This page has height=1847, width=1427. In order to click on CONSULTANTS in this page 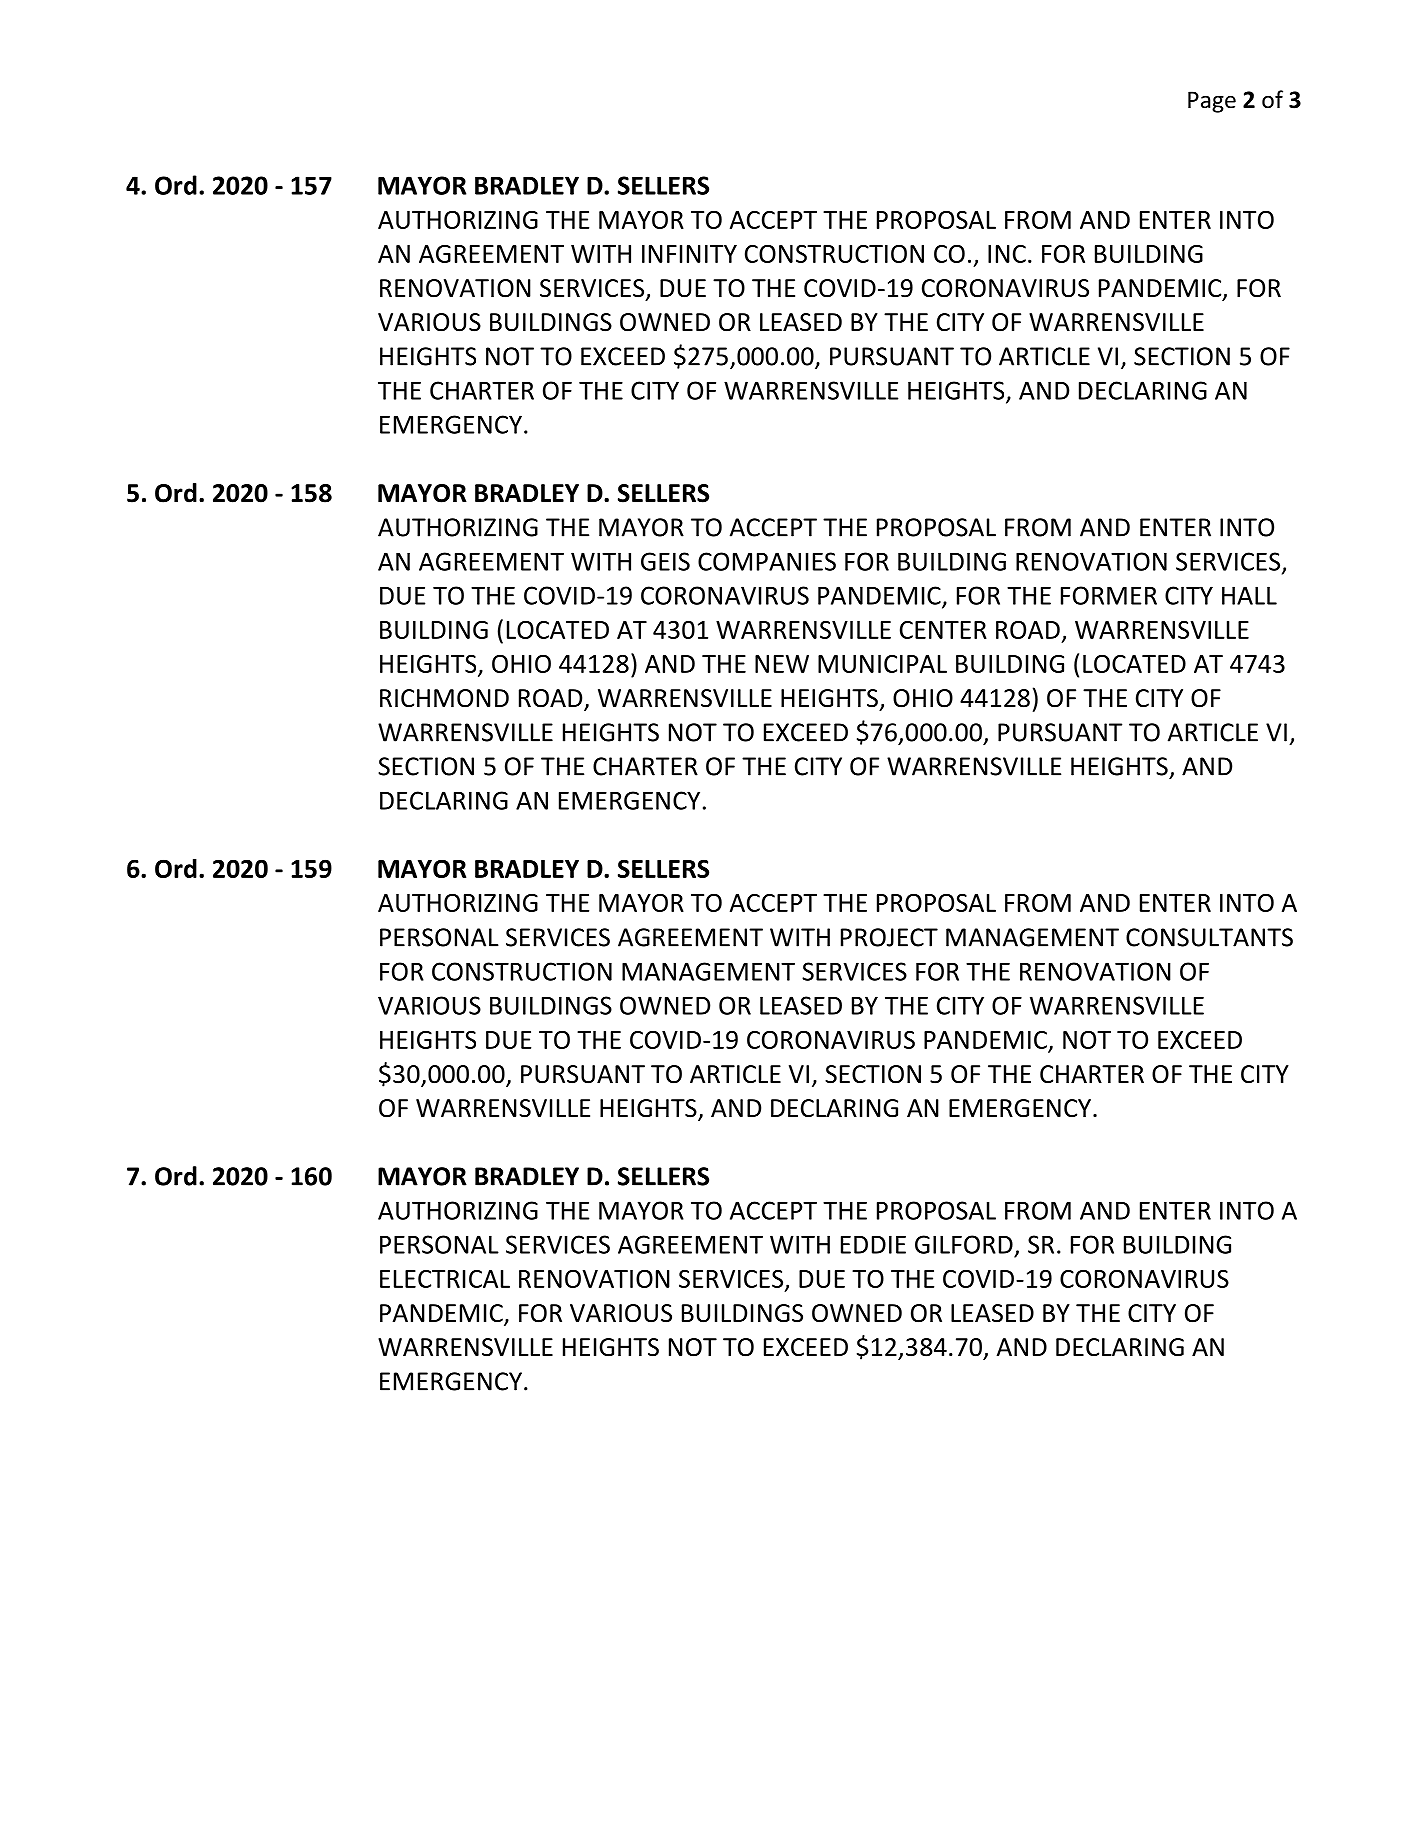, I will do `click(1209, 937)`.
